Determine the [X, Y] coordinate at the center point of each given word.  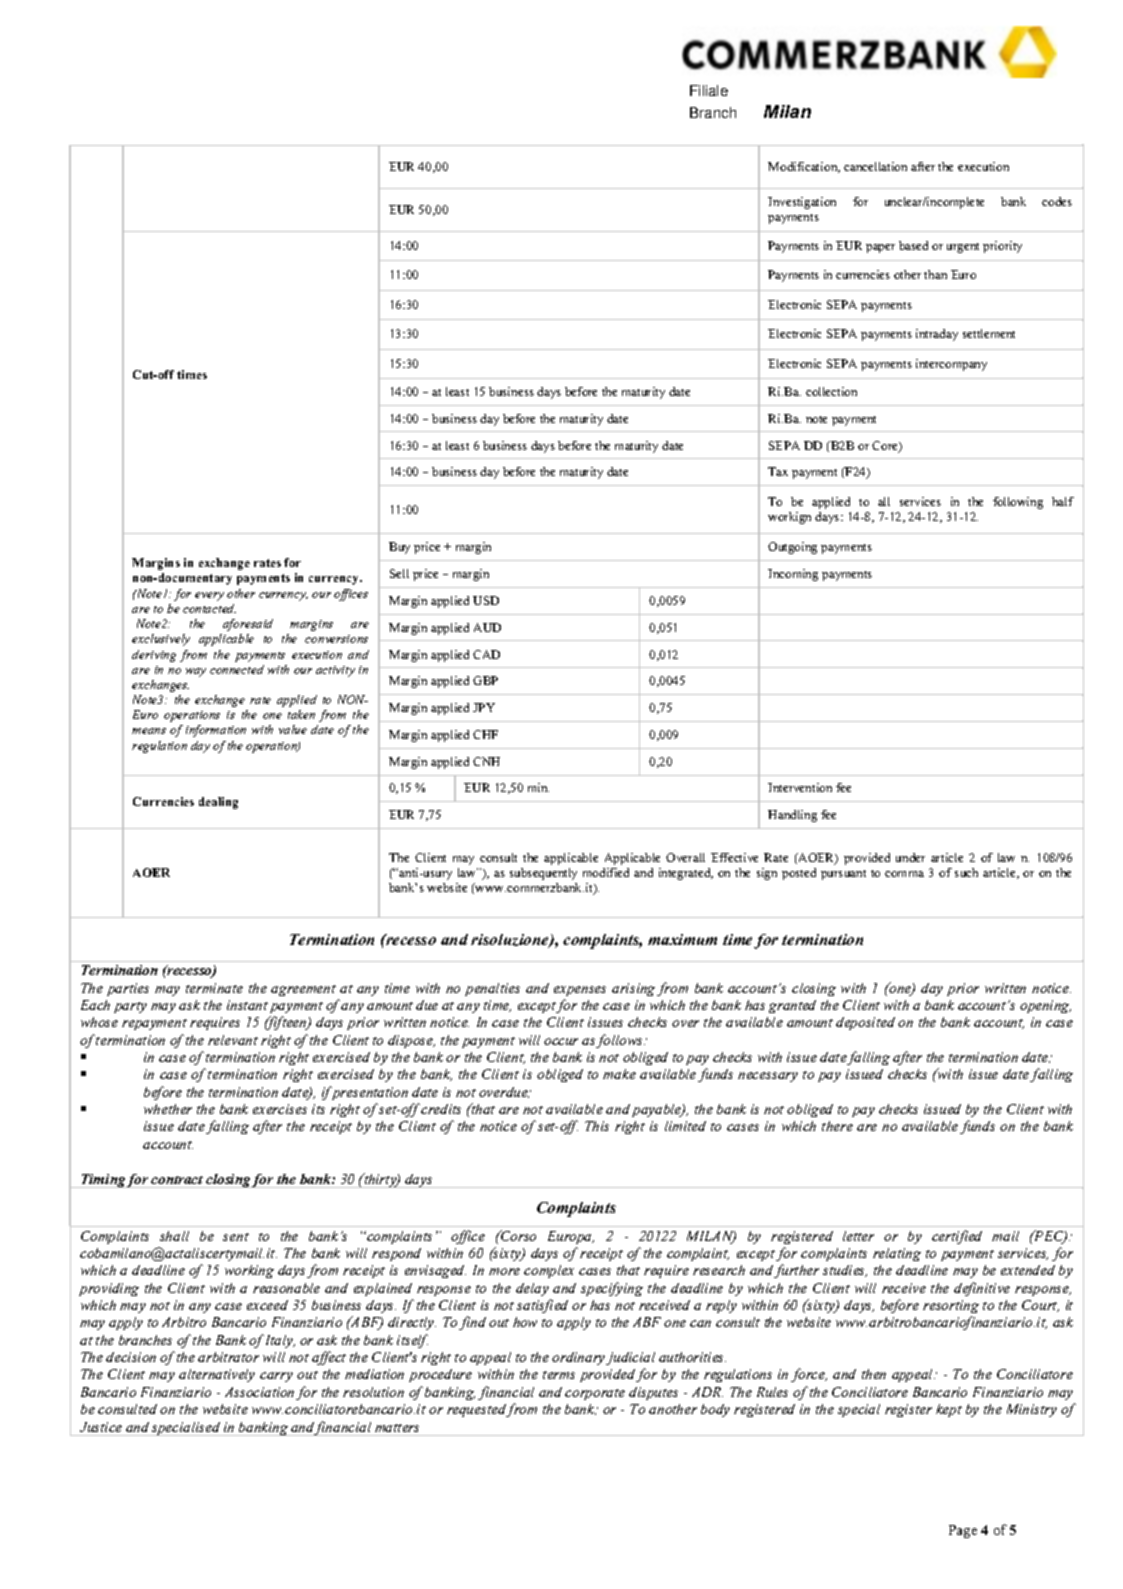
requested [477, 1410]
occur [561, 1041]
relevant [233, 1040]
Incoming [793, 575]
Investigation [802, 203]
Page [963, 1531]
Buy [399, 548]
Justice [101, 1427]
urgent [963, 248]
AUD [487, 627]
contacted [209, 608]
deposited [865, 1023]
